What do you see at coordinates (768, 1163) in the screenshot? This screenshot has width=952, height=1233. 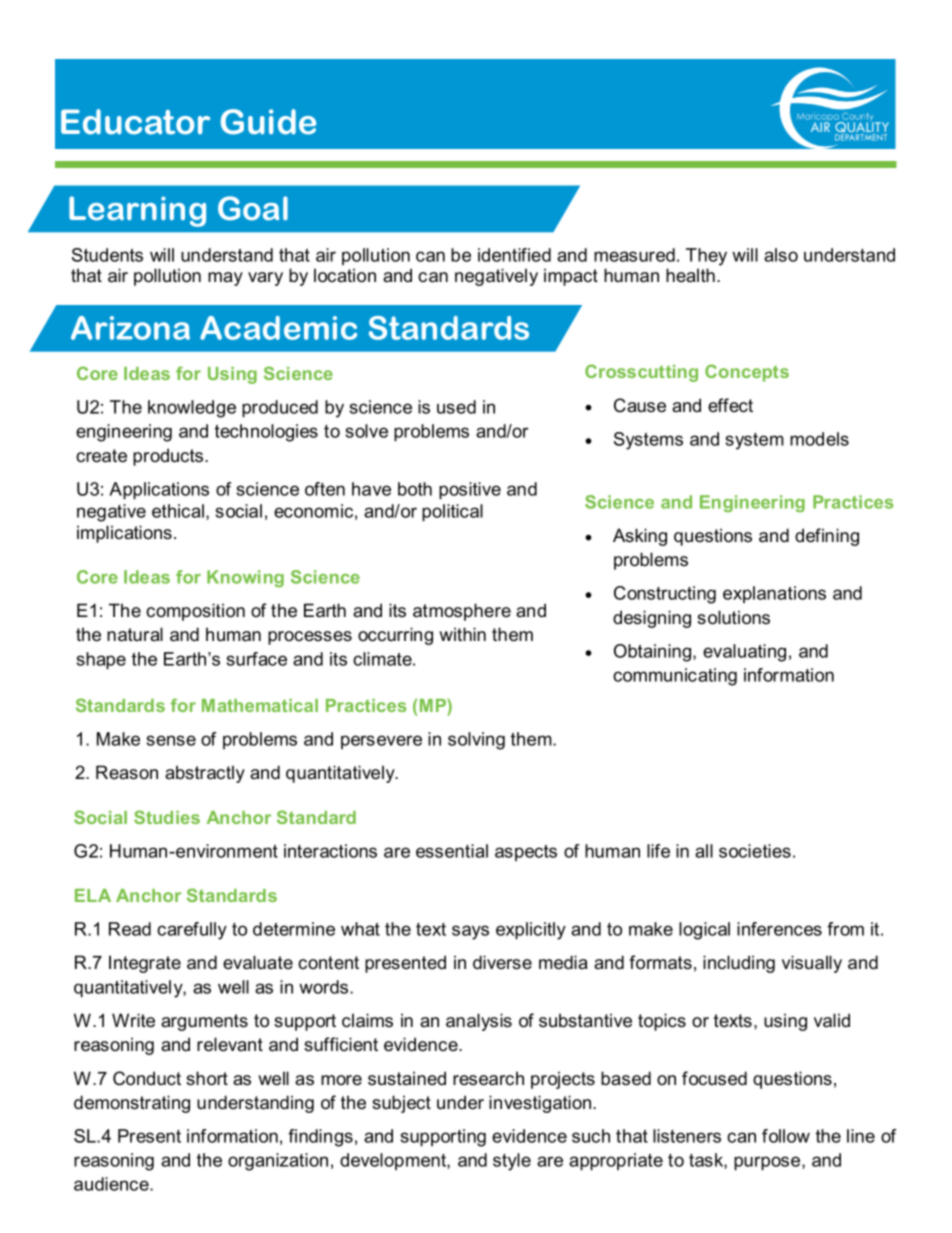 I see `purpose` at bounding box center [768, 1163].
